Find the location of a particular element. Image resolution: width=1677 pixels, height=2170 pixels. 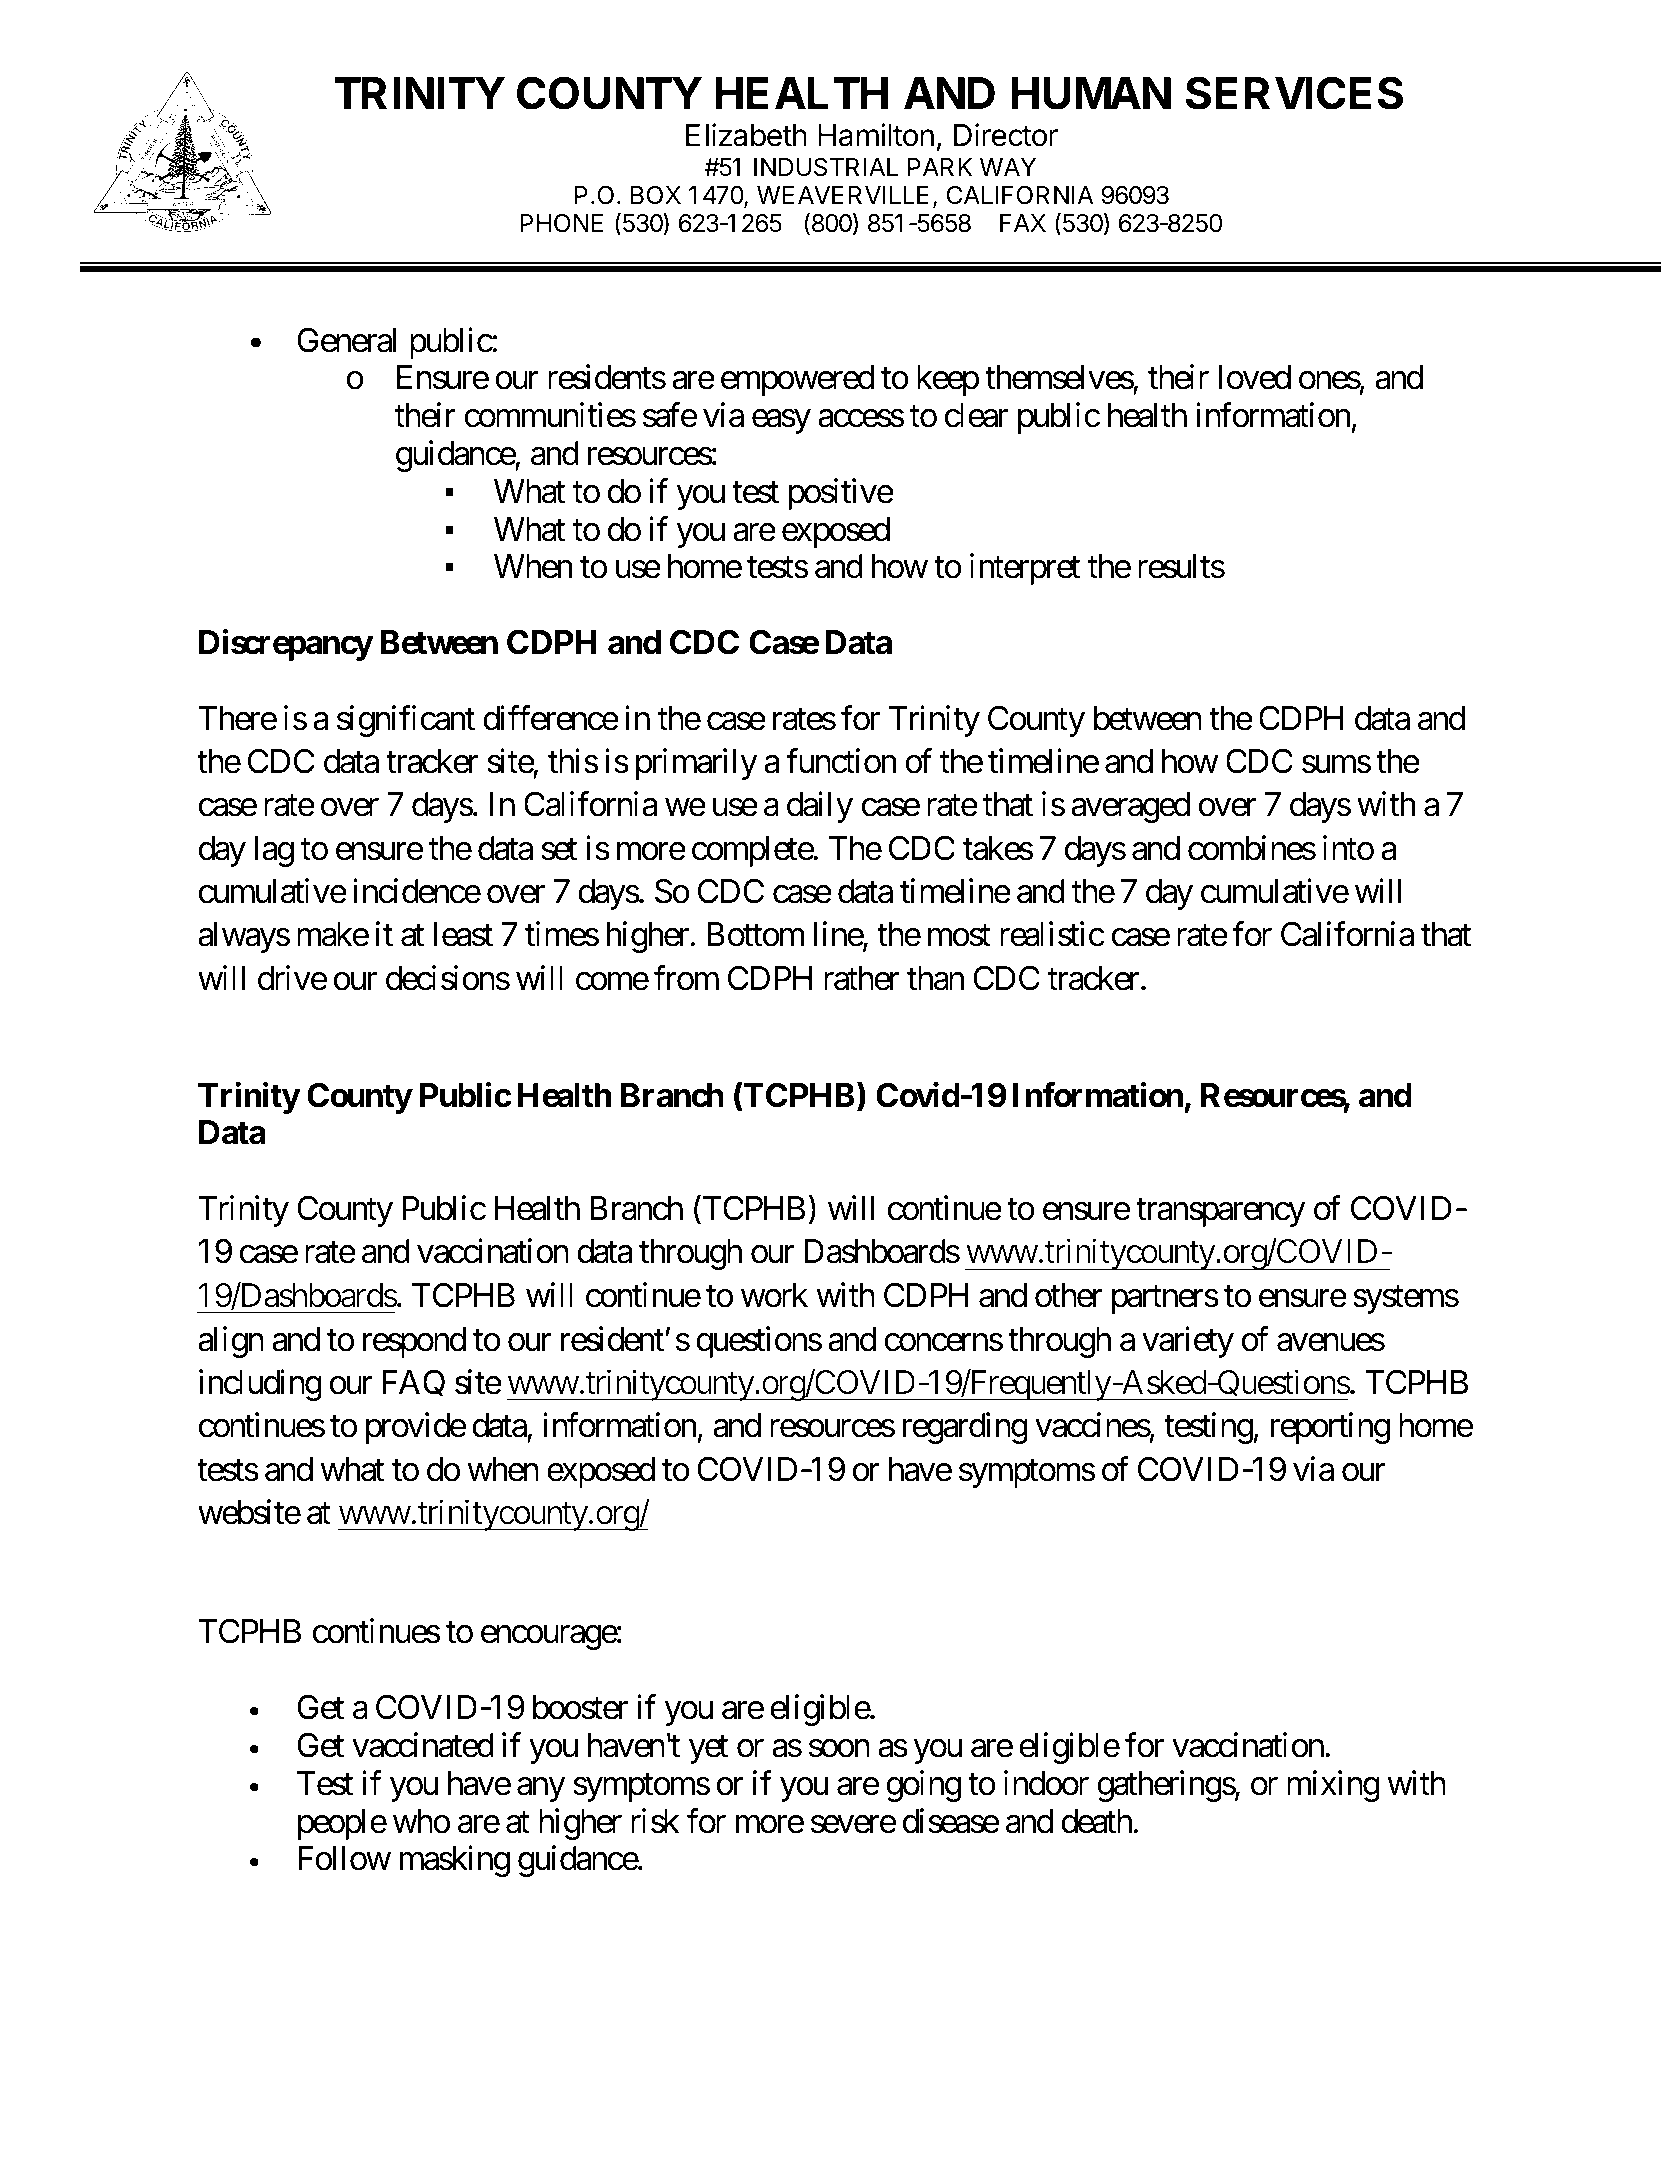

transparency is located at coordinates (1220, 1213).
